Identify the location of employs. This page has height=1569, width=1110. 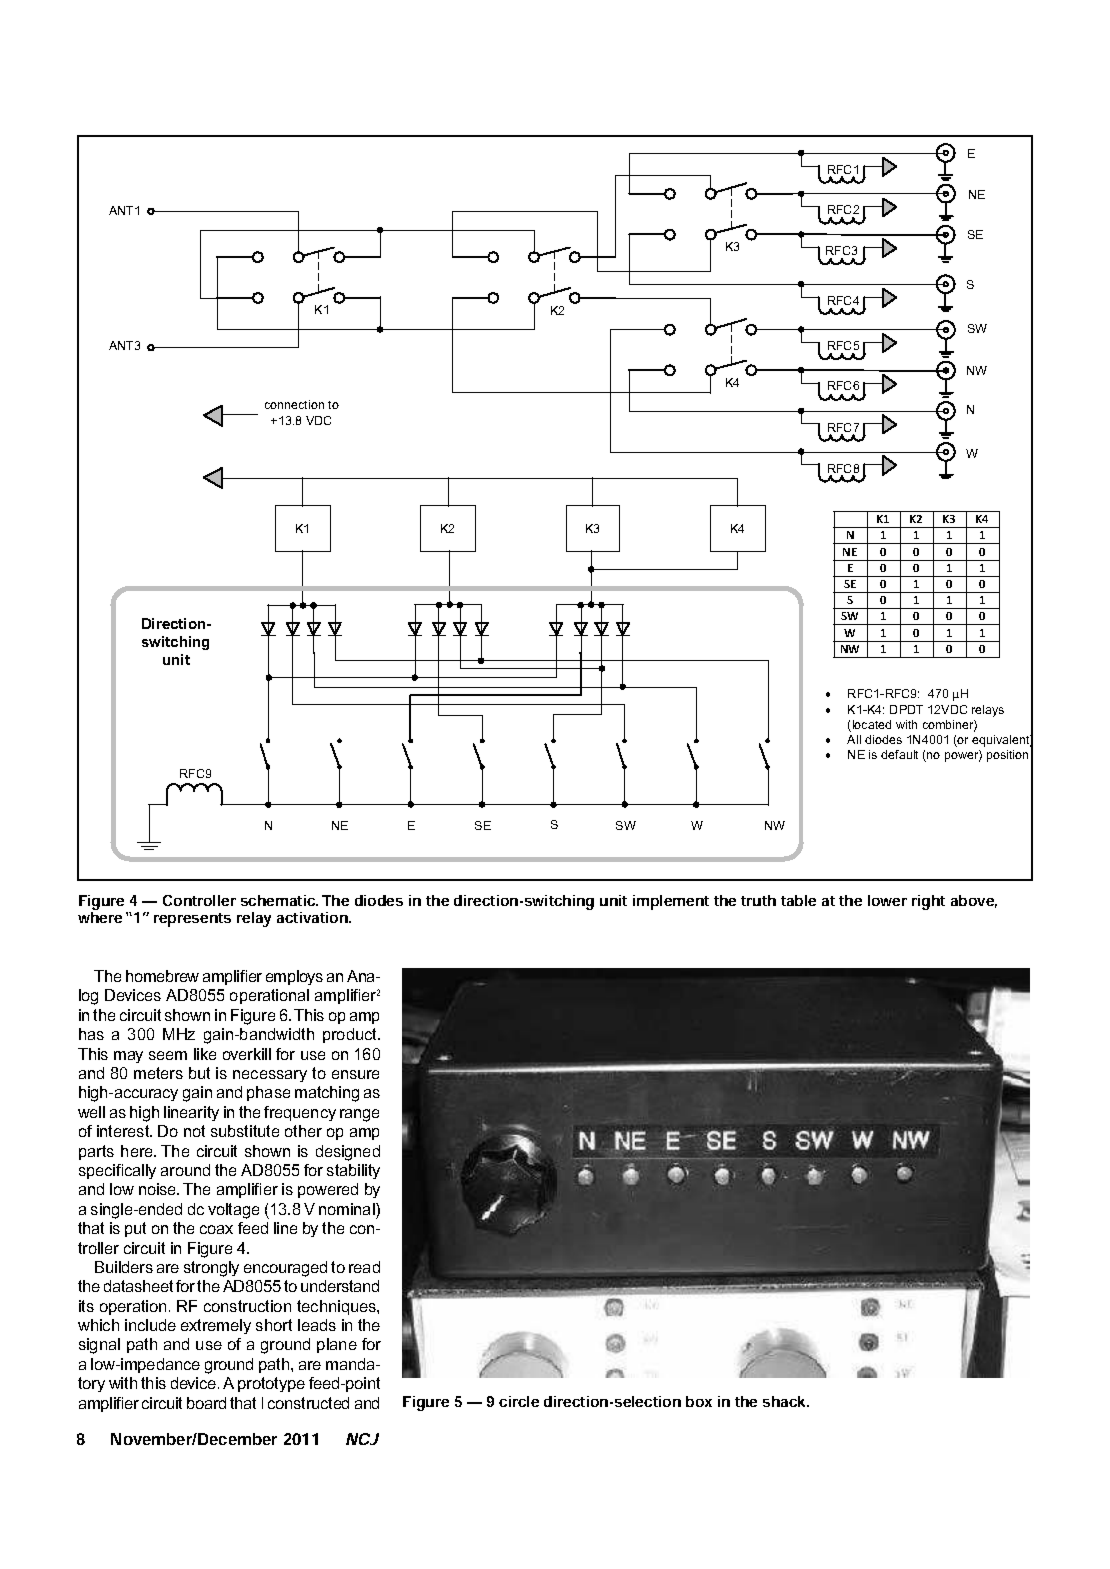
(294, 977).
